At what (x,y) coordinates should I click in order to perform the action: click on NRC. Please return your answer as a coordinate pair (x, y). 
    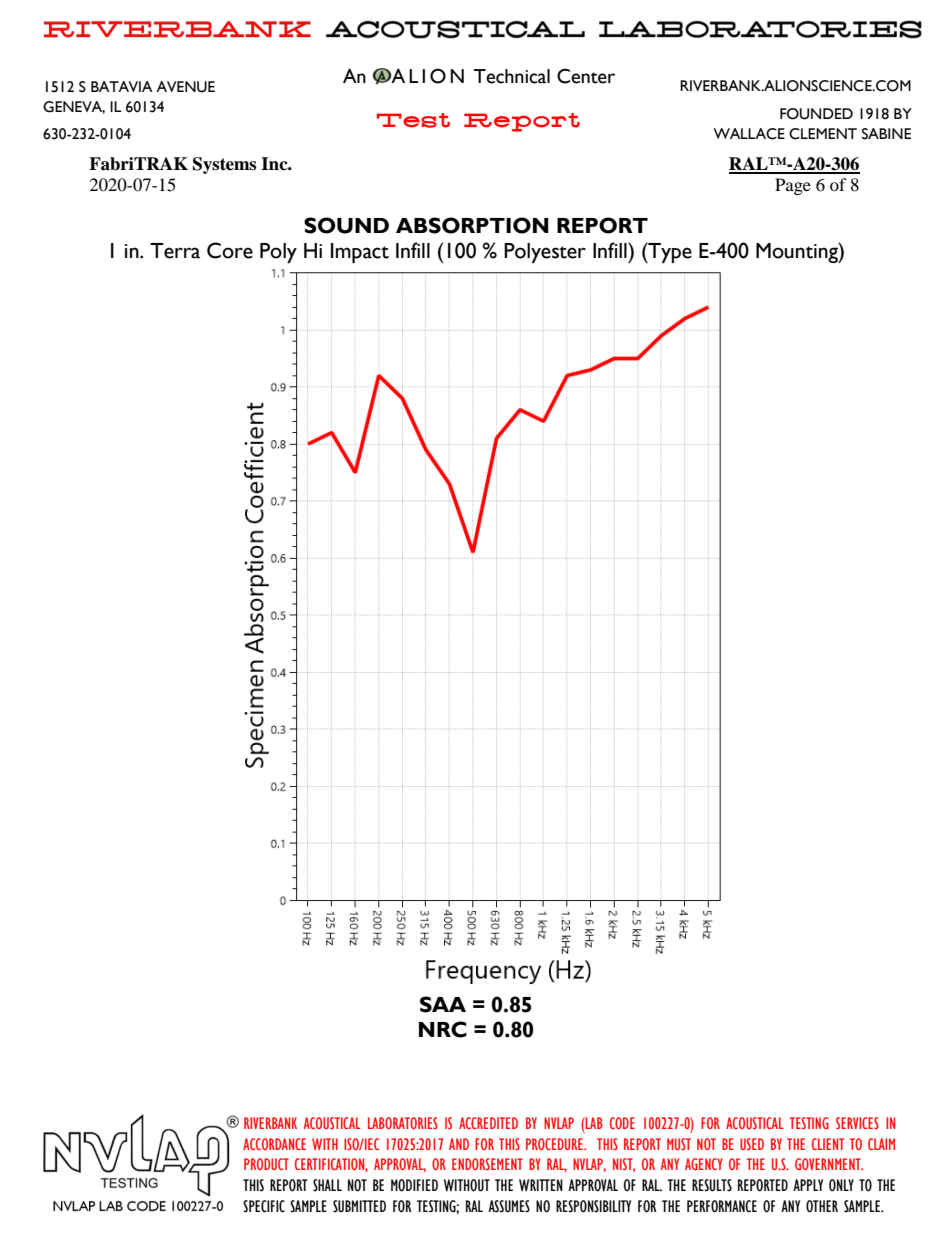
    Looking at the image, I should click on (443, 1029).
